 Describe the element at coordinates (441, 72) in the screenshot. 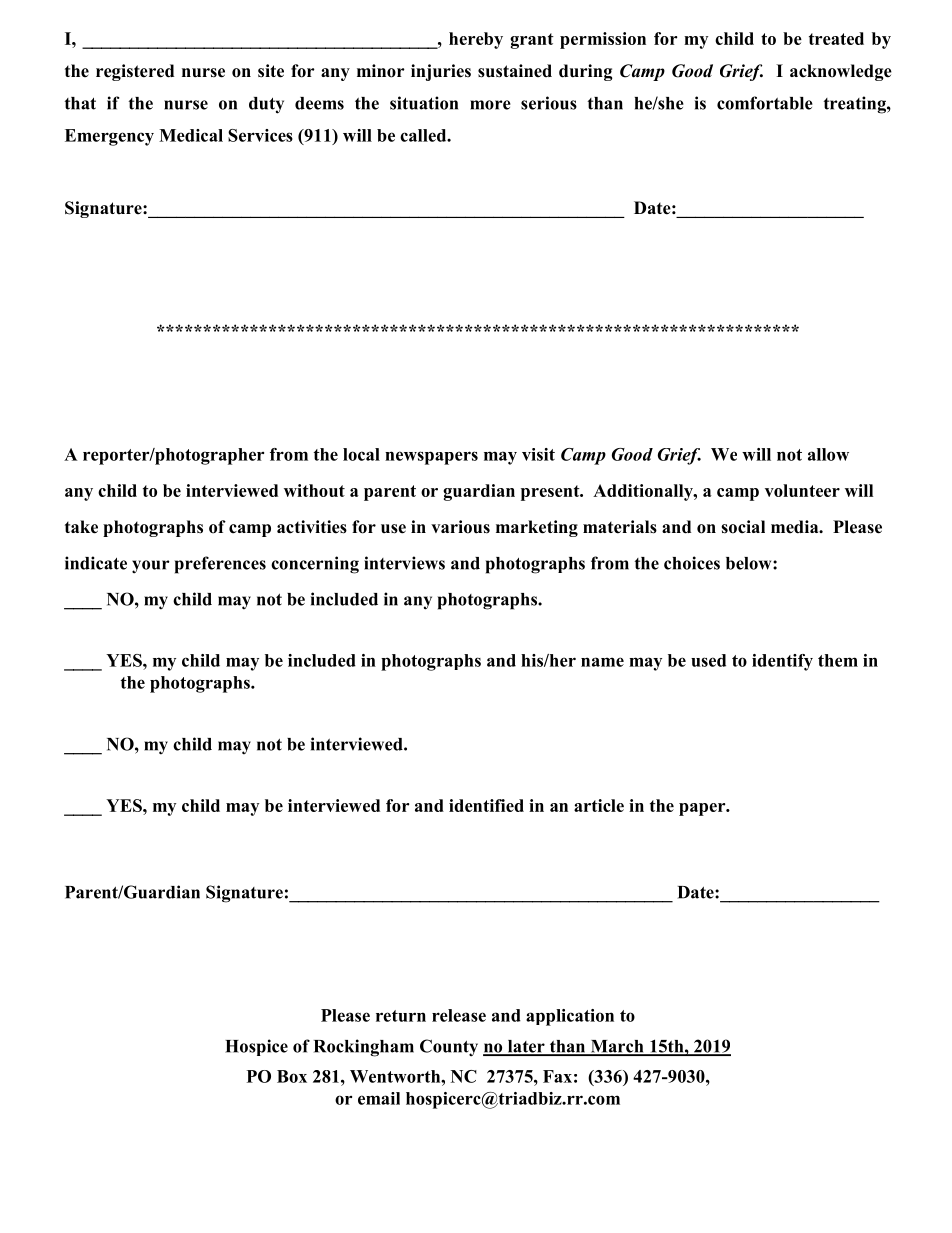

I see `injuries` at that location.
